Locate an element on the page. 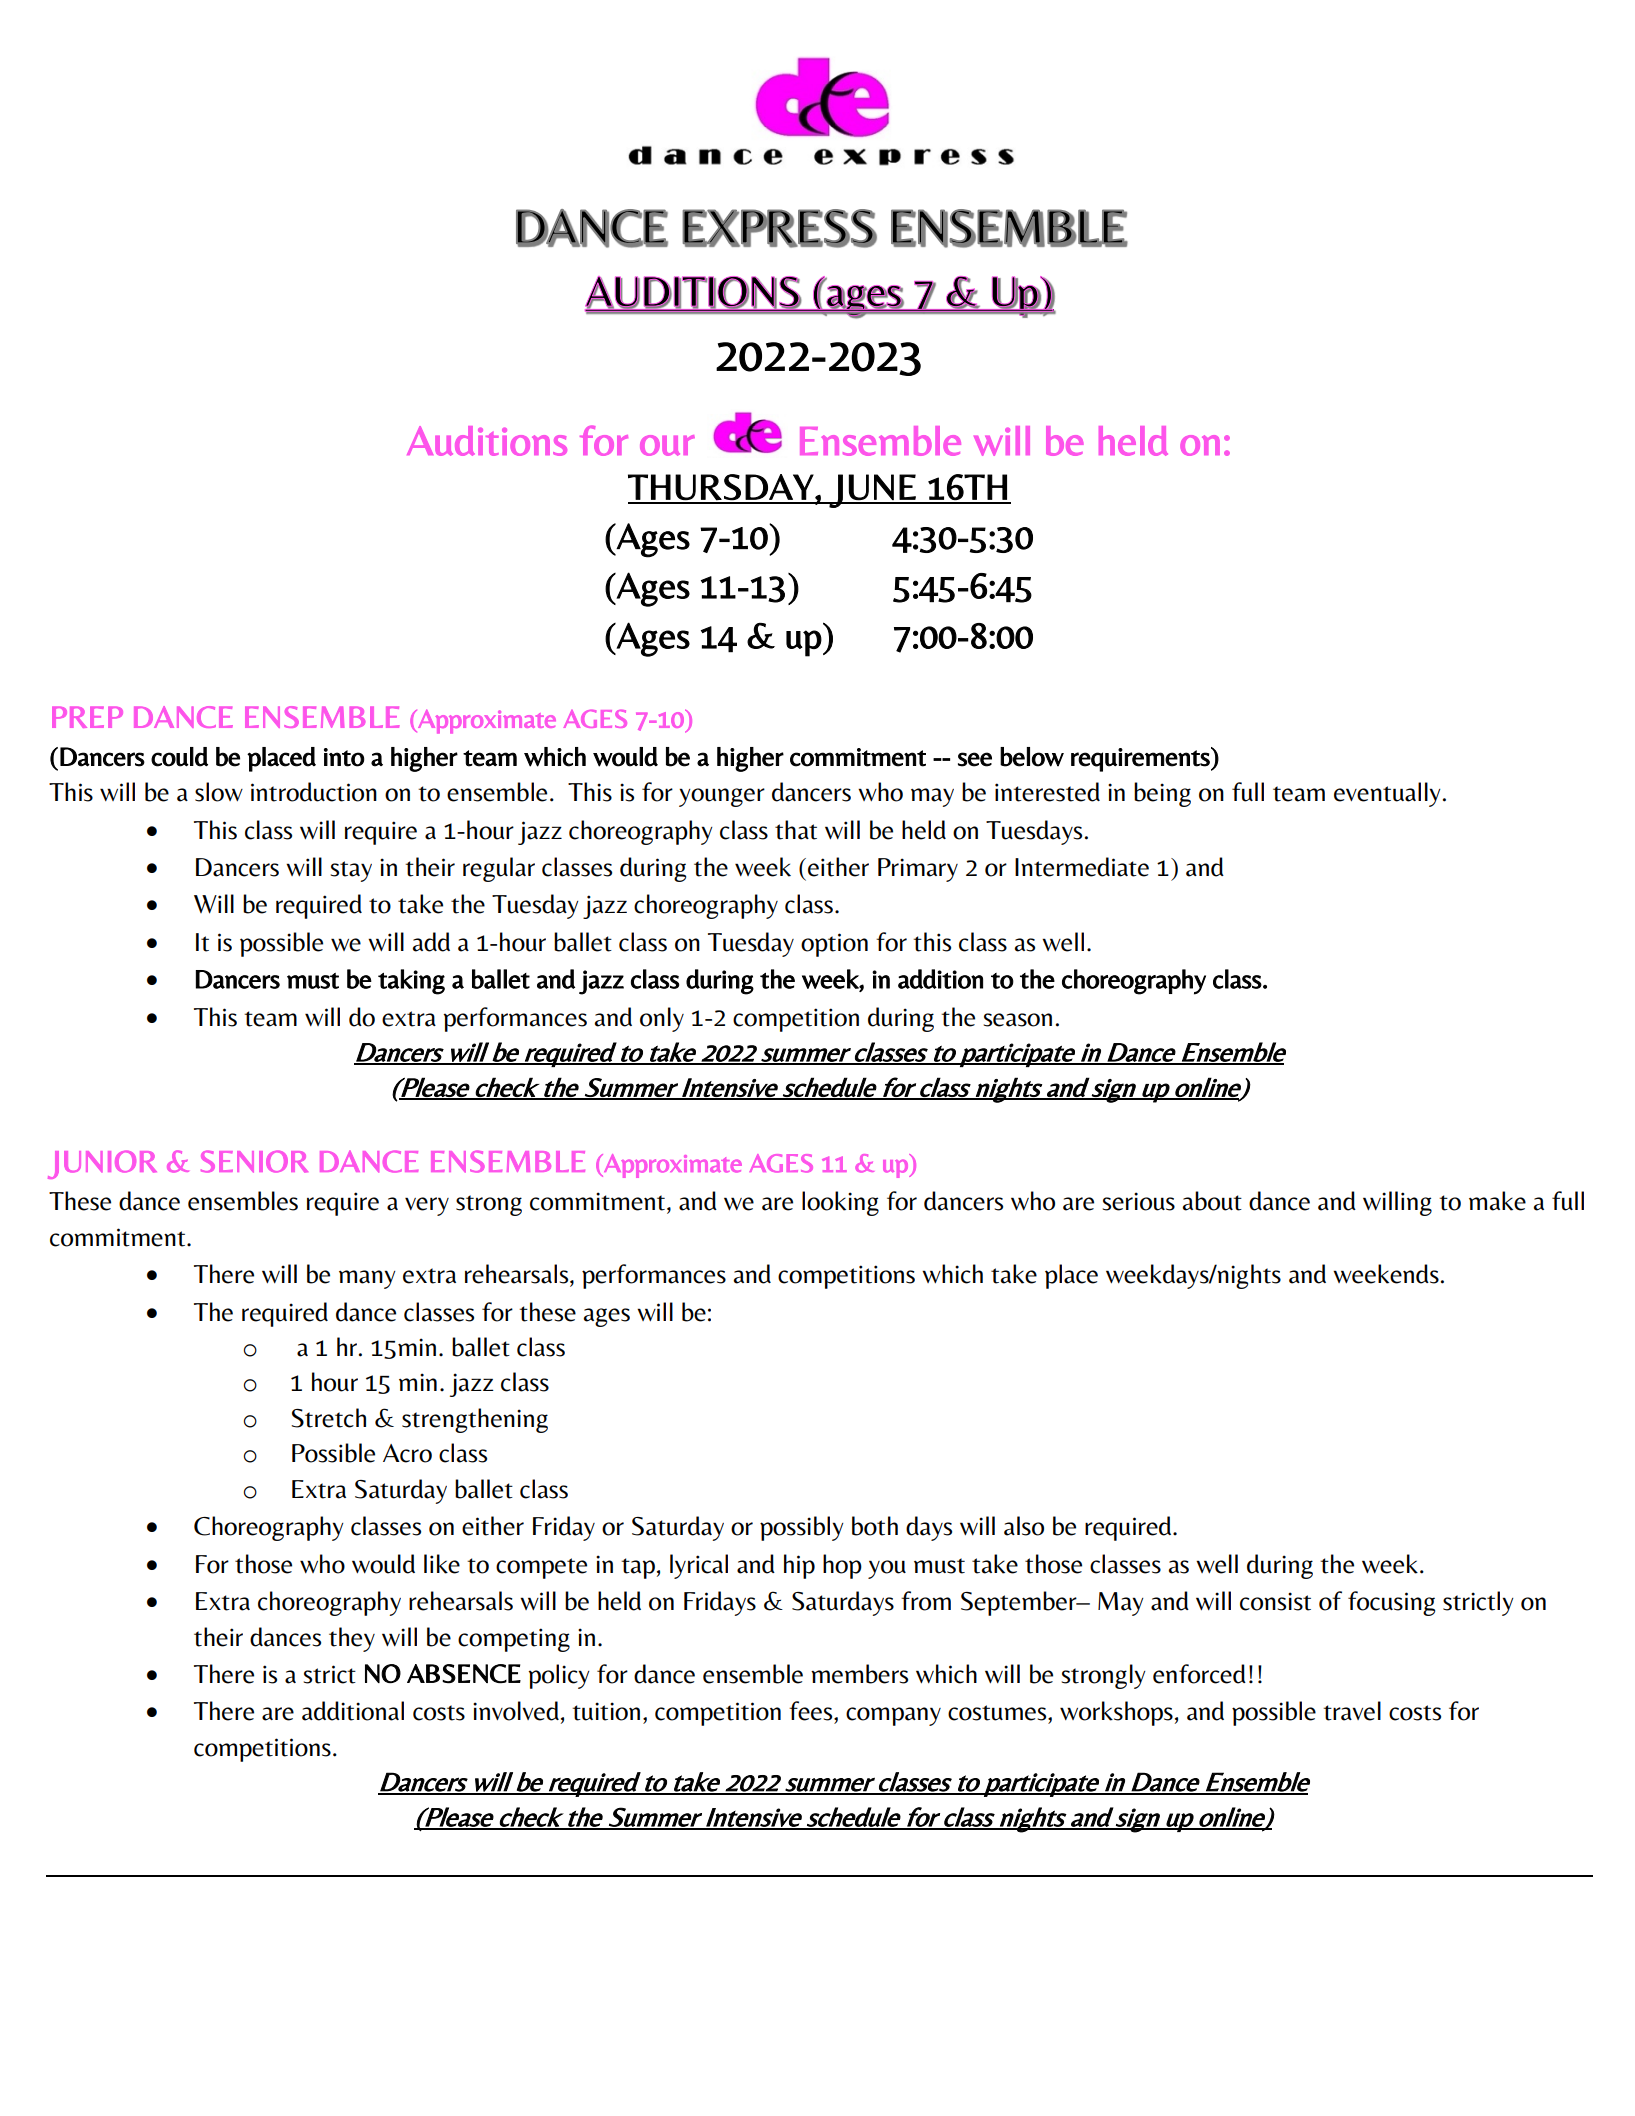 The image size is (1635, 2116). SENIOR is located at coordinates (254, 1161).
